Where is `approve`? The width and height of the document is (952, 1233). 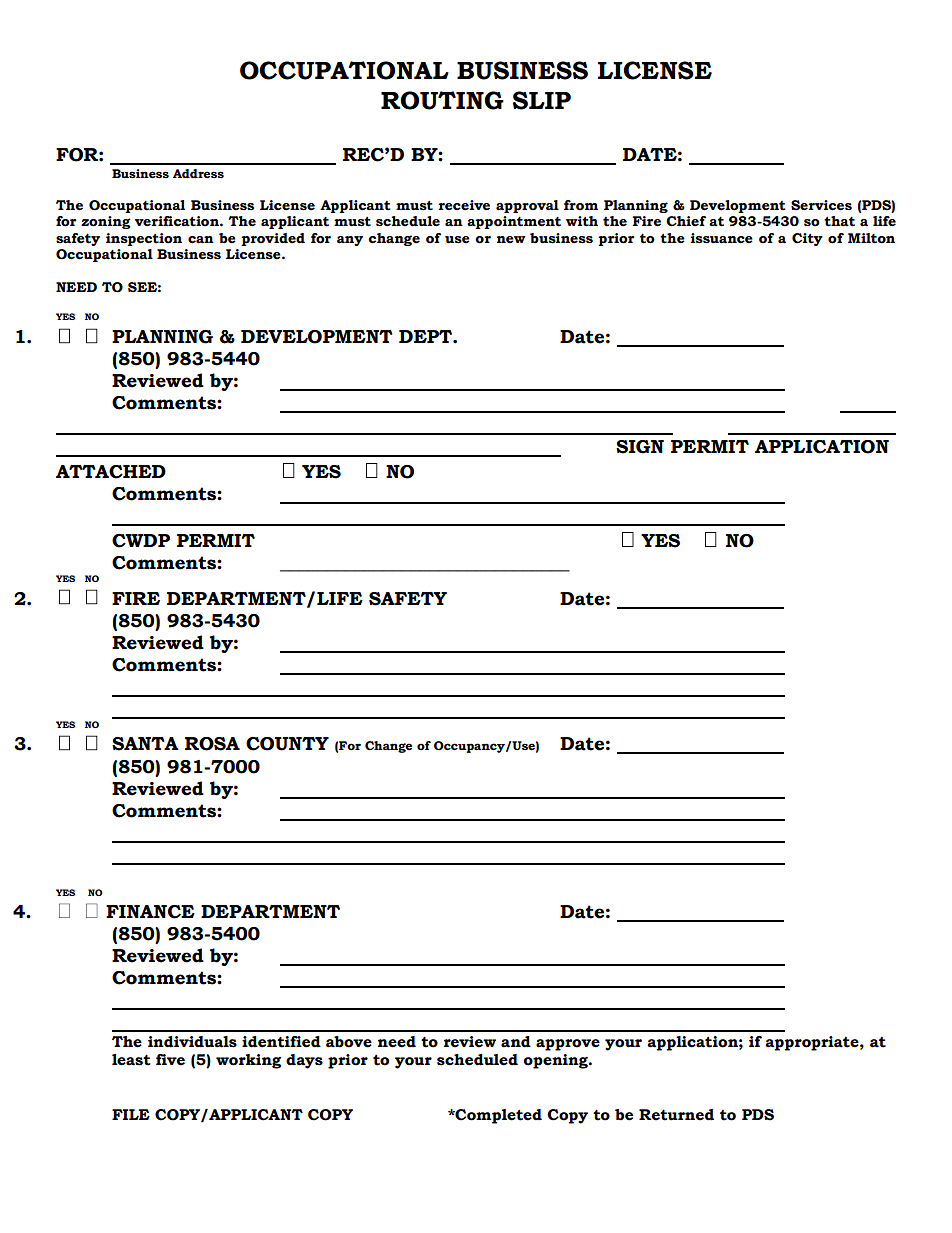 approve is located at coordinates (568, 1045).
